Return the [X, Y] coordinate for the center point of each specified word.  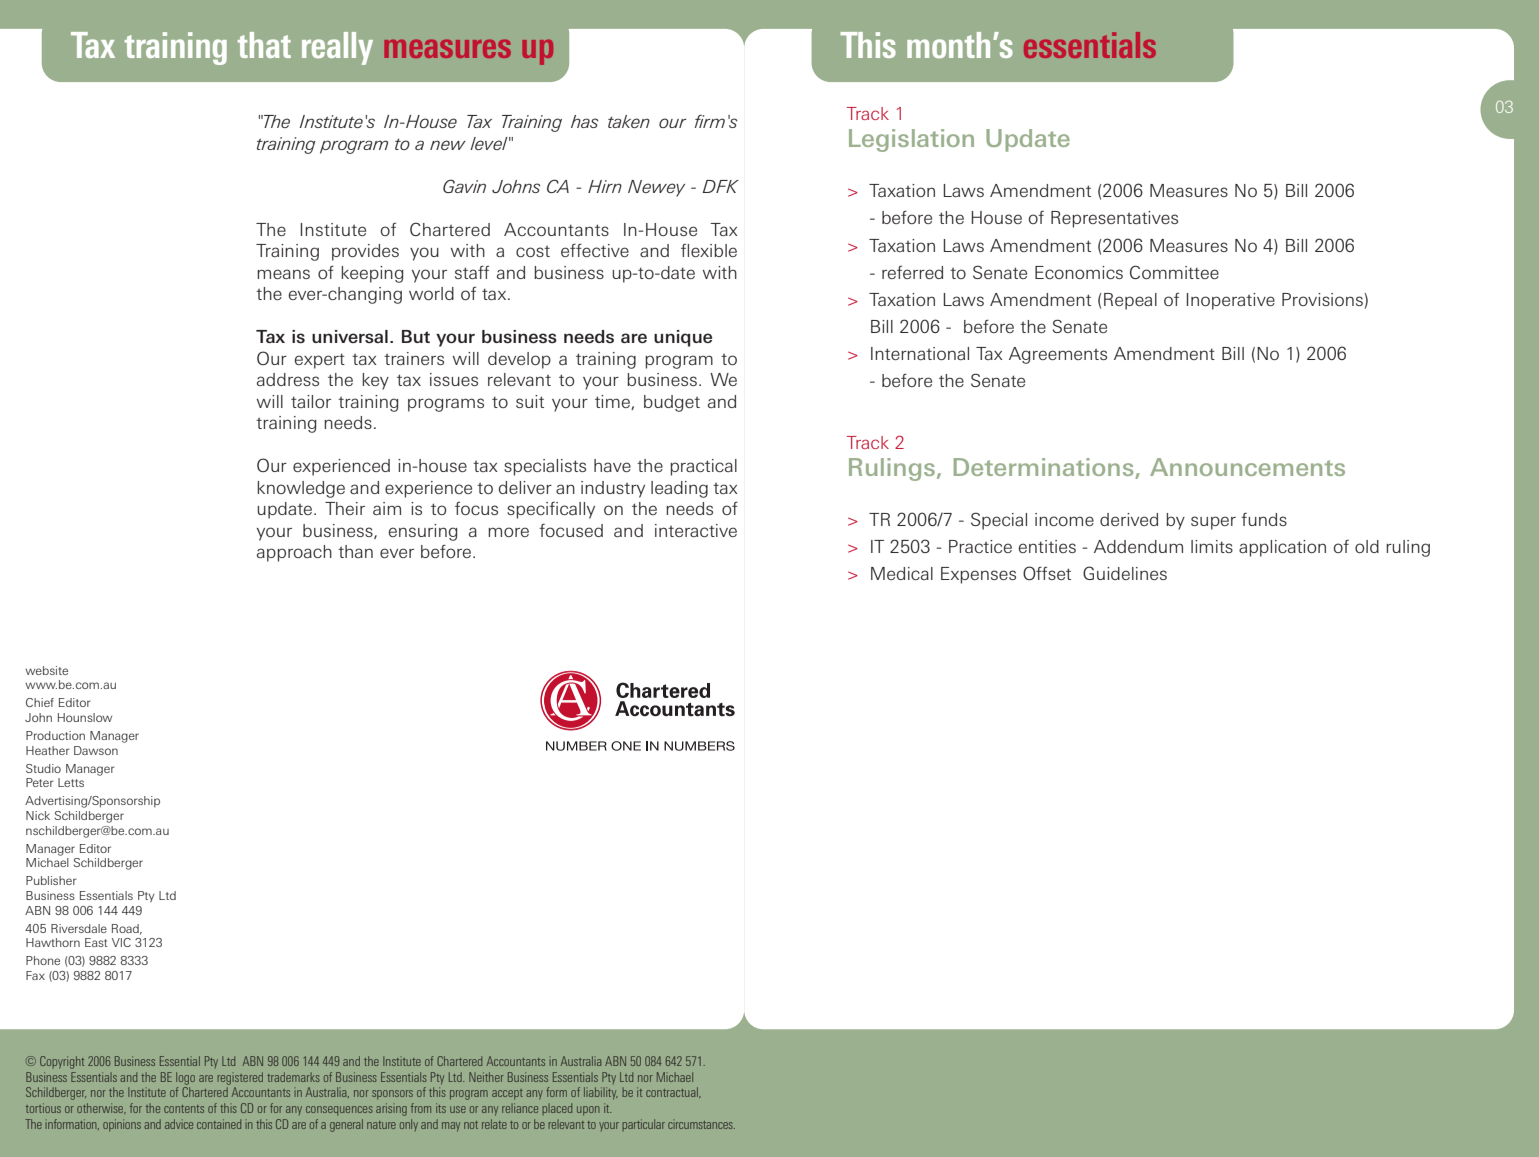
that [264, 45]
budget [672, 403]
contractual [673, 1092]
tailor [311, 401]
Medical [902, 573]
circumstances [701, 1125]
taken [629, 121]
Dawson [96, 750]
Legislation [911, 140]
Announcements [1247, 467]
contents [184, 1109]
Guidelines [1125, 573]
